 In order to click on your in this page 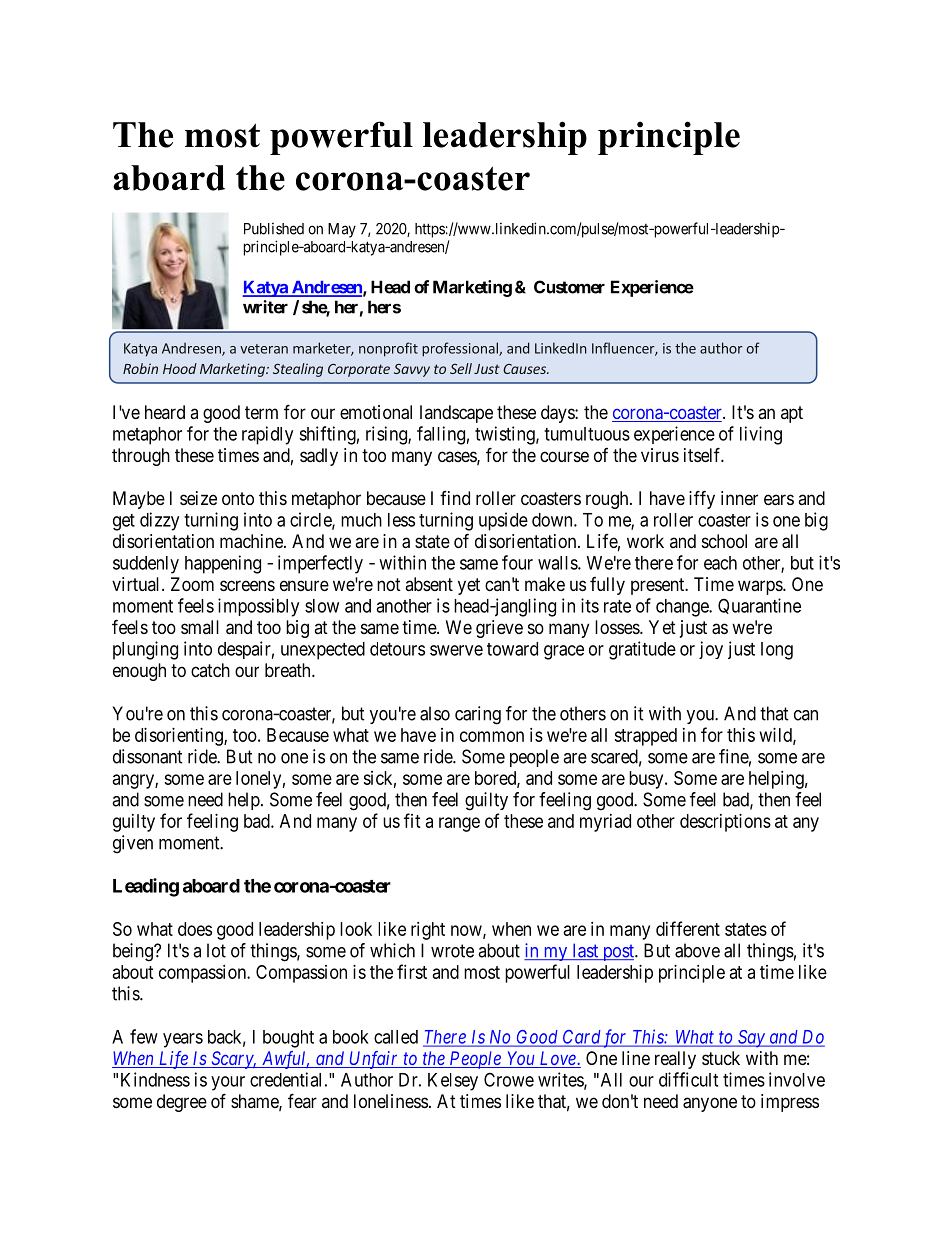, I will do `click(228, 1083)`.
